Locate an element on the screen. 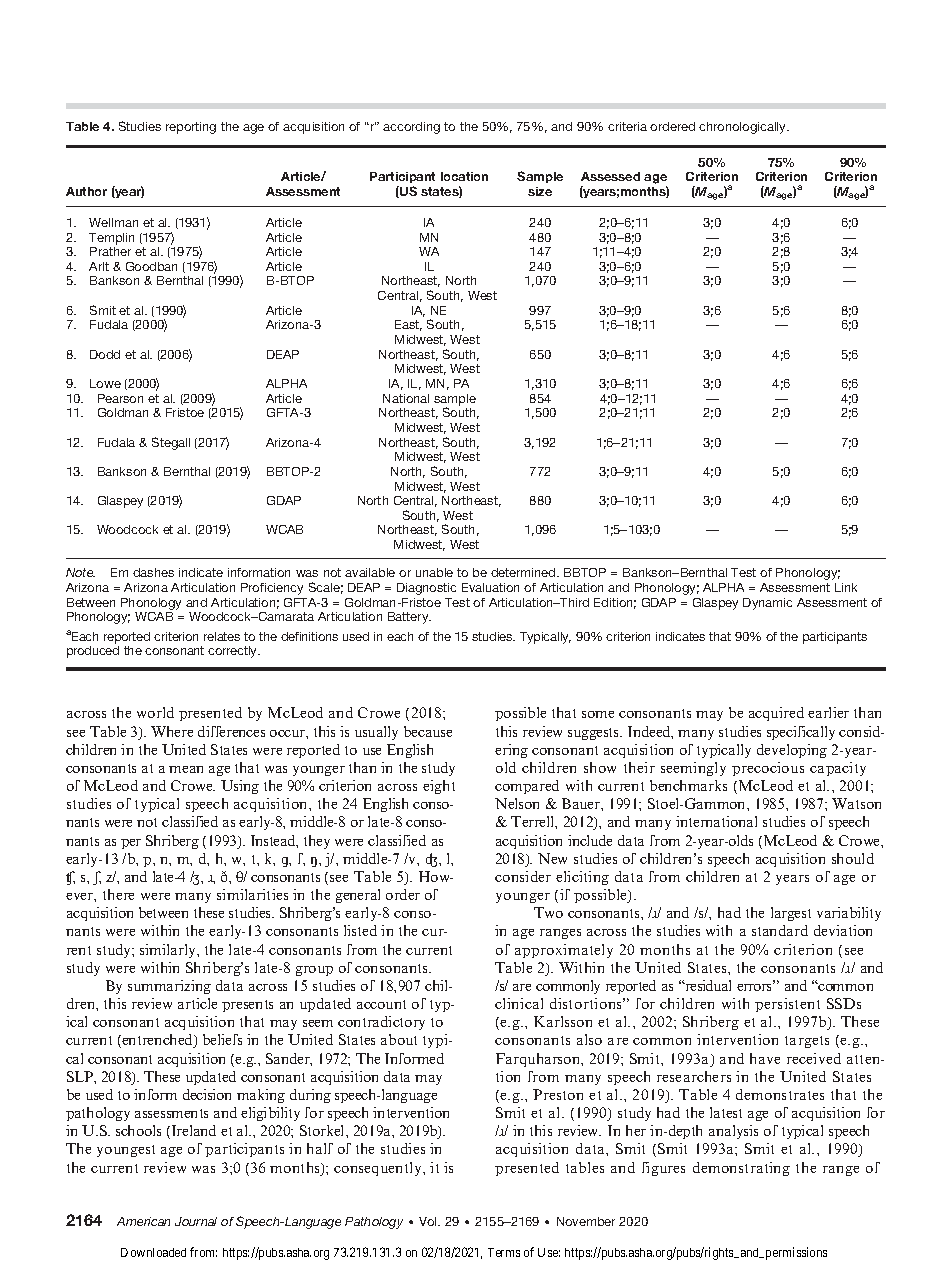 The image size is (952, 1274). acquired is located at coordinates (776, 714).
